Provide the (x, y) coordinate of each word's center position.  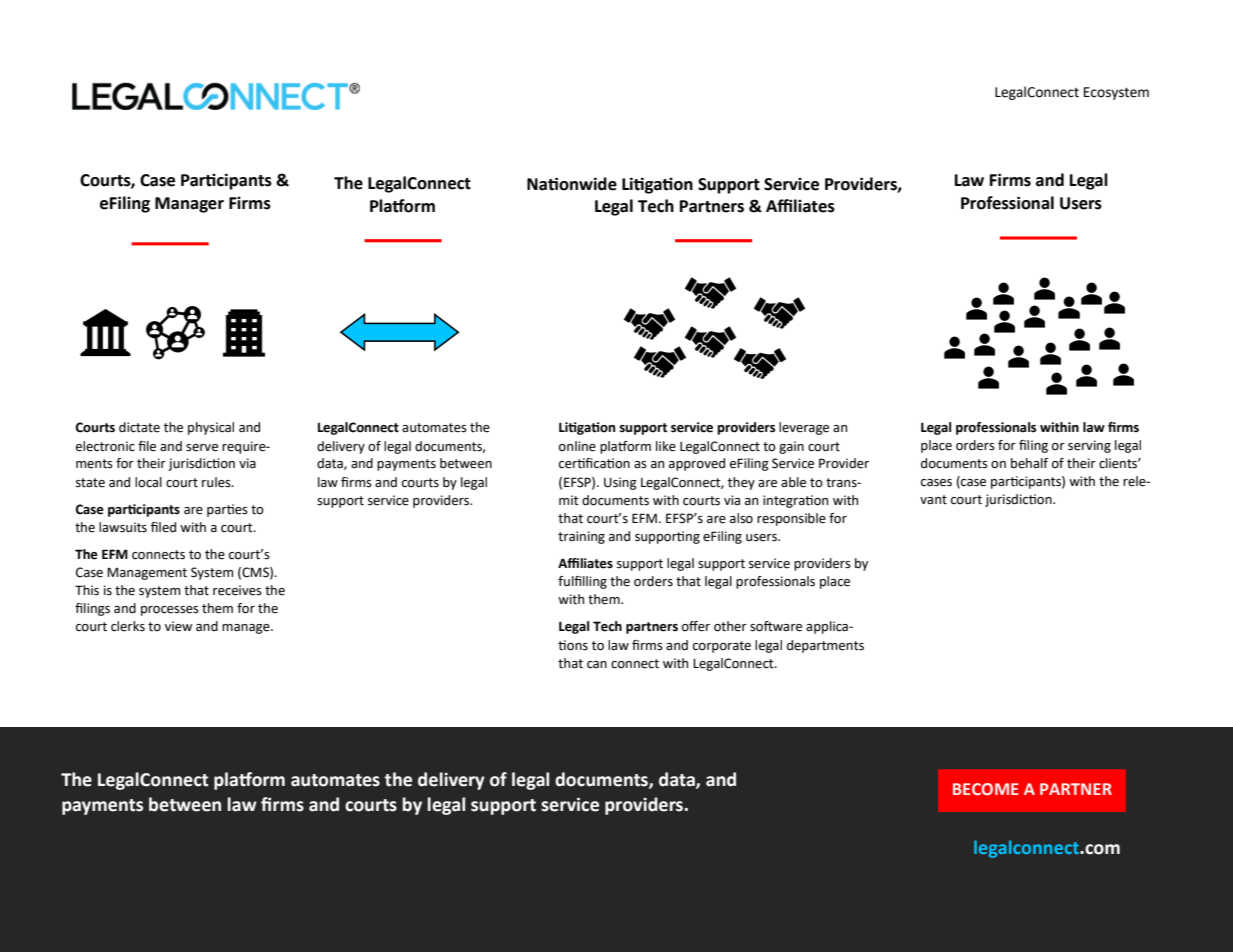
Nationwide (572, 184)
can (597, 665)
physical (211, 428)
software (776, 626)
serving (1089, 446)
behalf (1029, 463)
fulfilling (582, 582)
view (178, 626)
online (577, 446)
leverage (804, 428)
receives (237, 590)
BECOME (985, 789)
